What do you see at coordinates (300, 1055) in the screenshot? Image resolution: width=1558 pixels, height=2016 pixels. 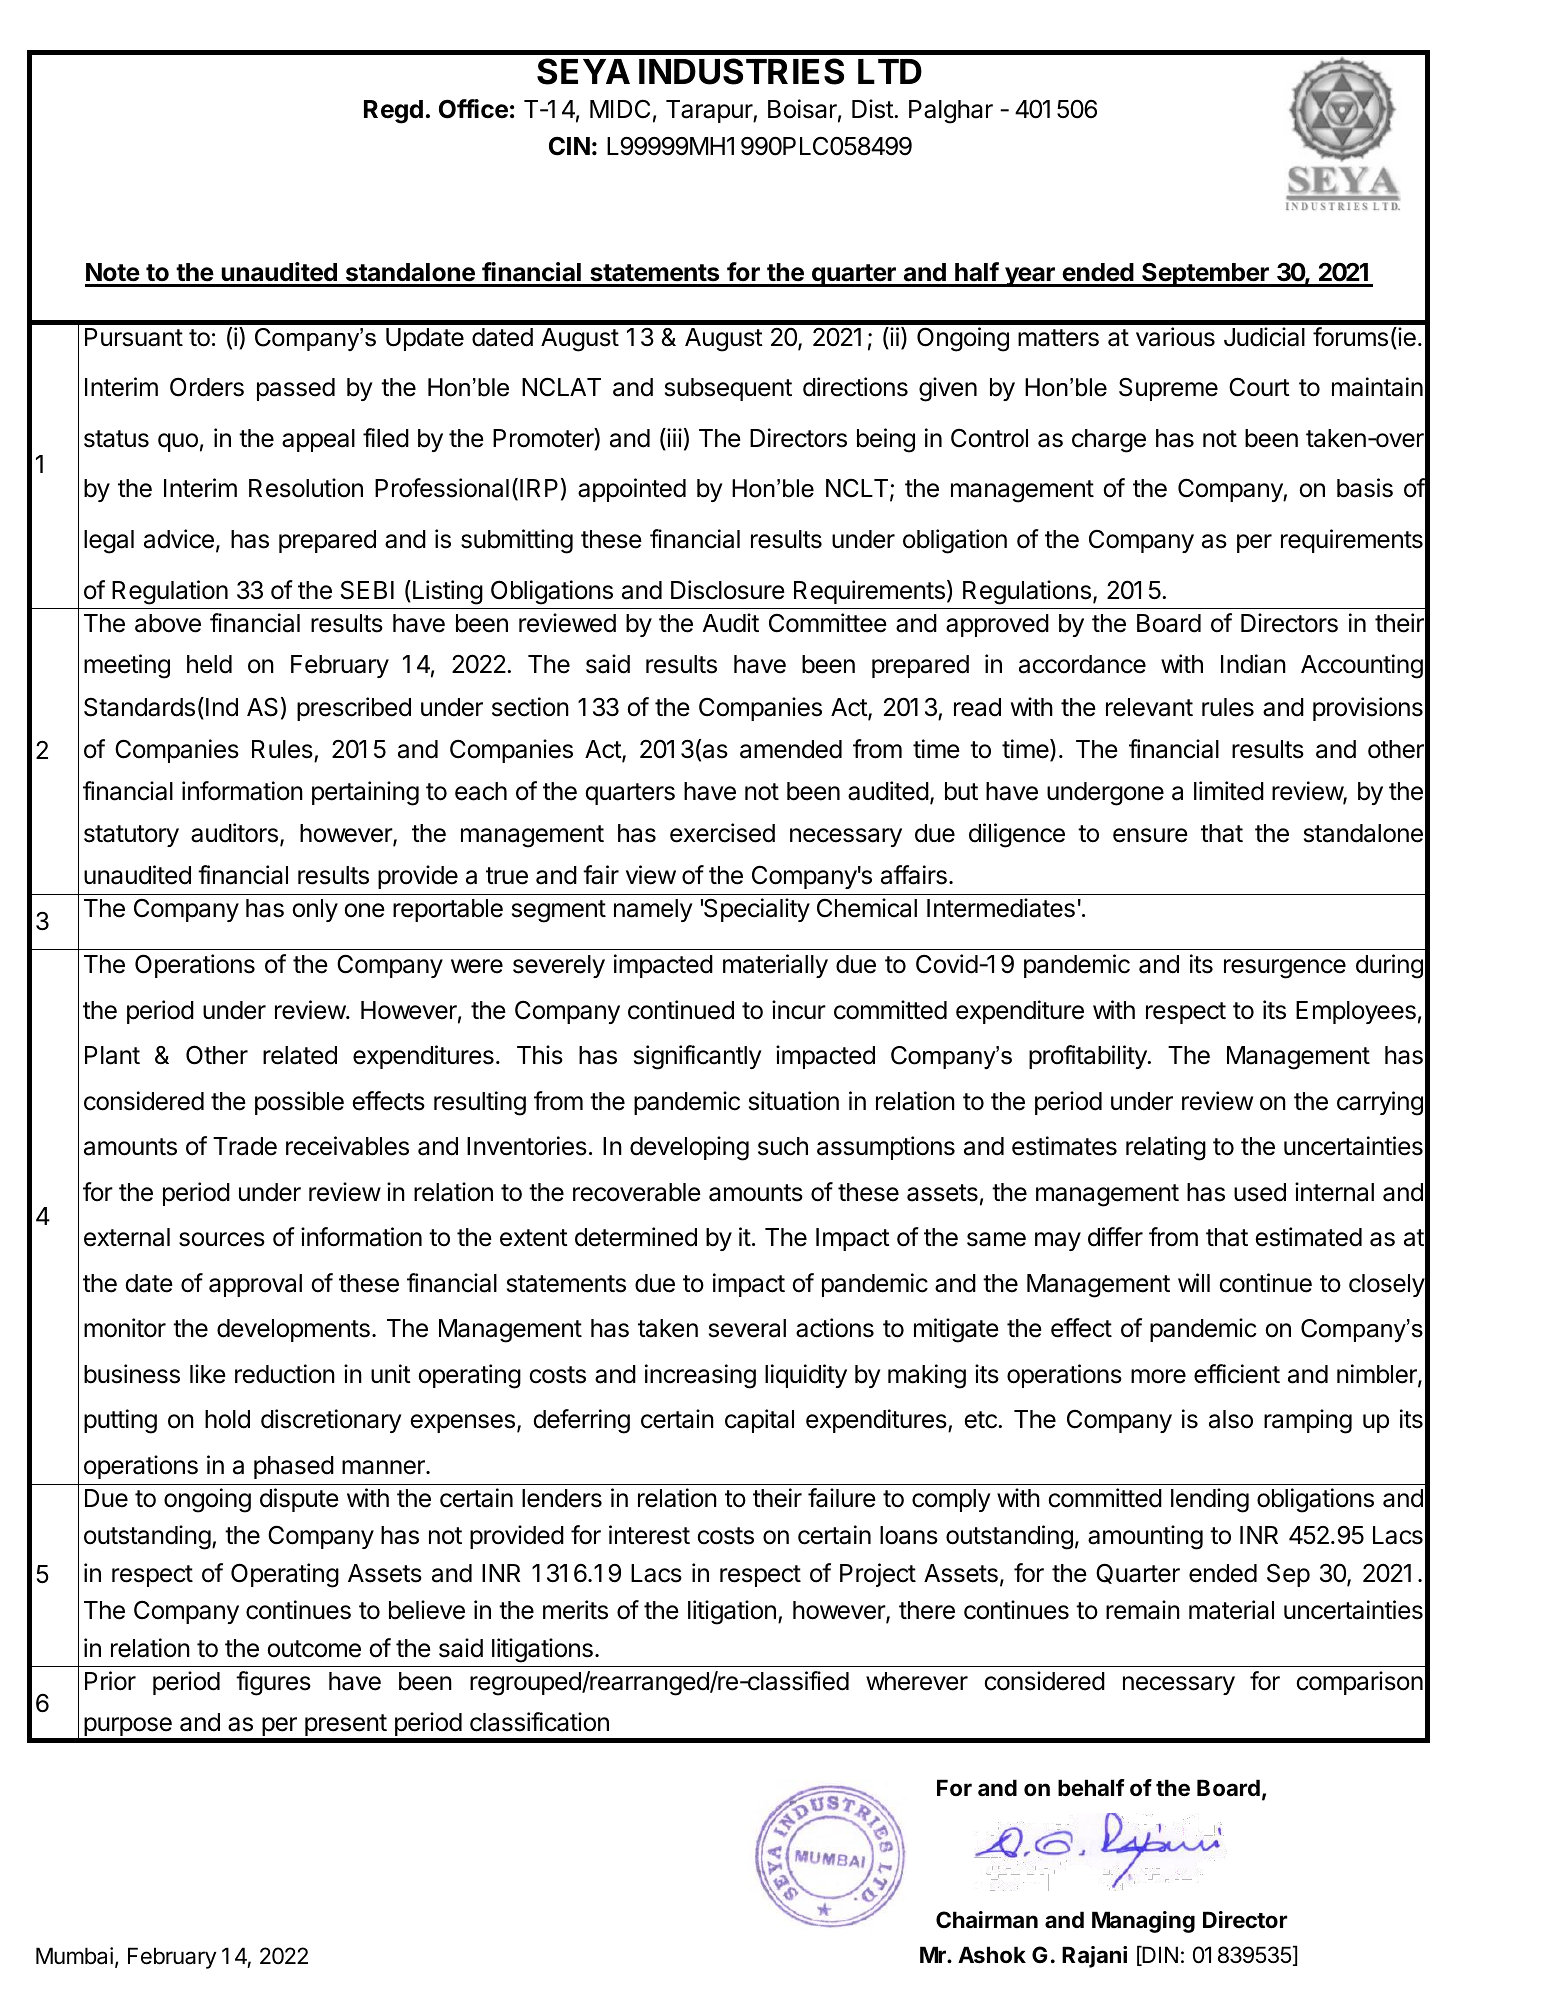 I see `related` at bounding box center [300, 1055].
